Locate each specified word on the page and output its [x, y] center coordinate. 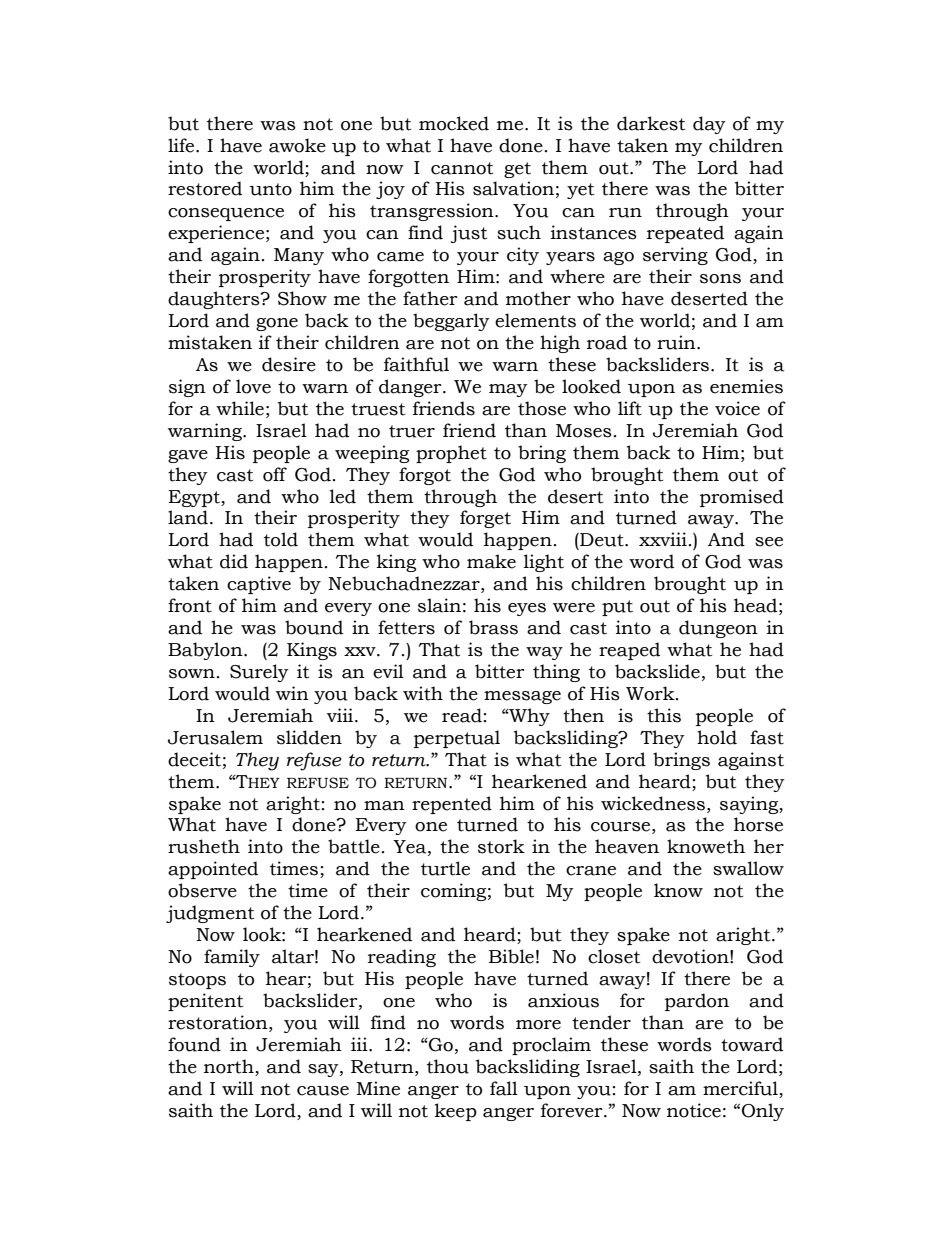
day [709, 125]
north [230, 1067]
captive [259, 585]
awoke [297, 145]
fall [504, 1088]
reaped [629, 651]
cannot [462, 168]
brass [493, 627]
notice [694, 1110]
